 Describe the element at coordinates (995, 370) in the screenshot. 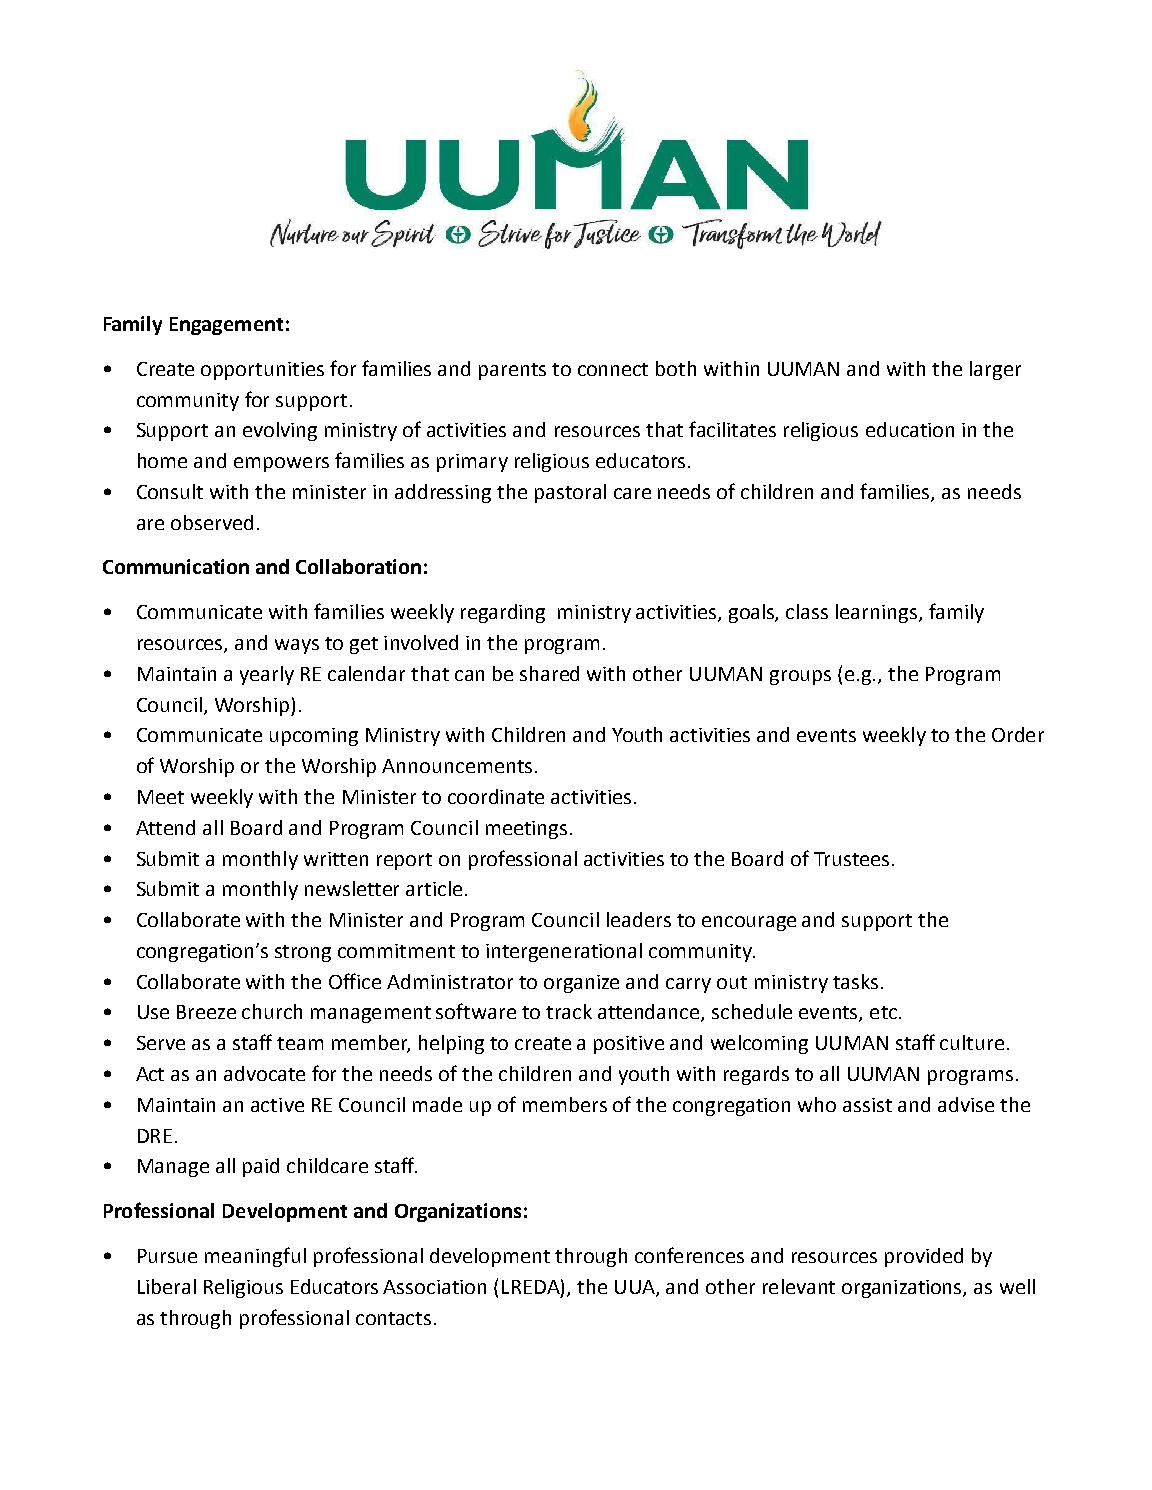

I see `larger` at that location.
